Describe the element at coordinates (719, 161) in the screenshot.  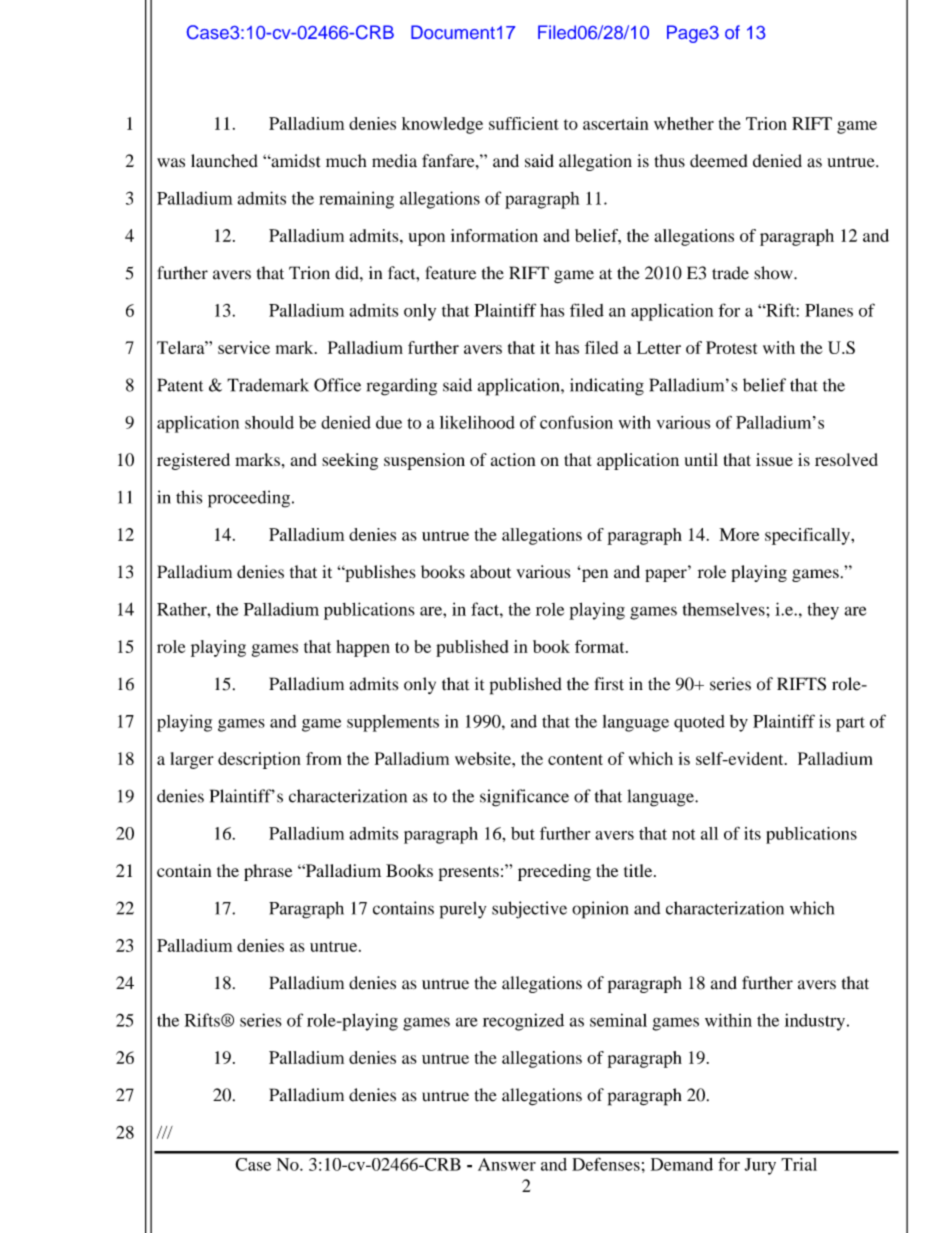
I see `deemed` at that location.
